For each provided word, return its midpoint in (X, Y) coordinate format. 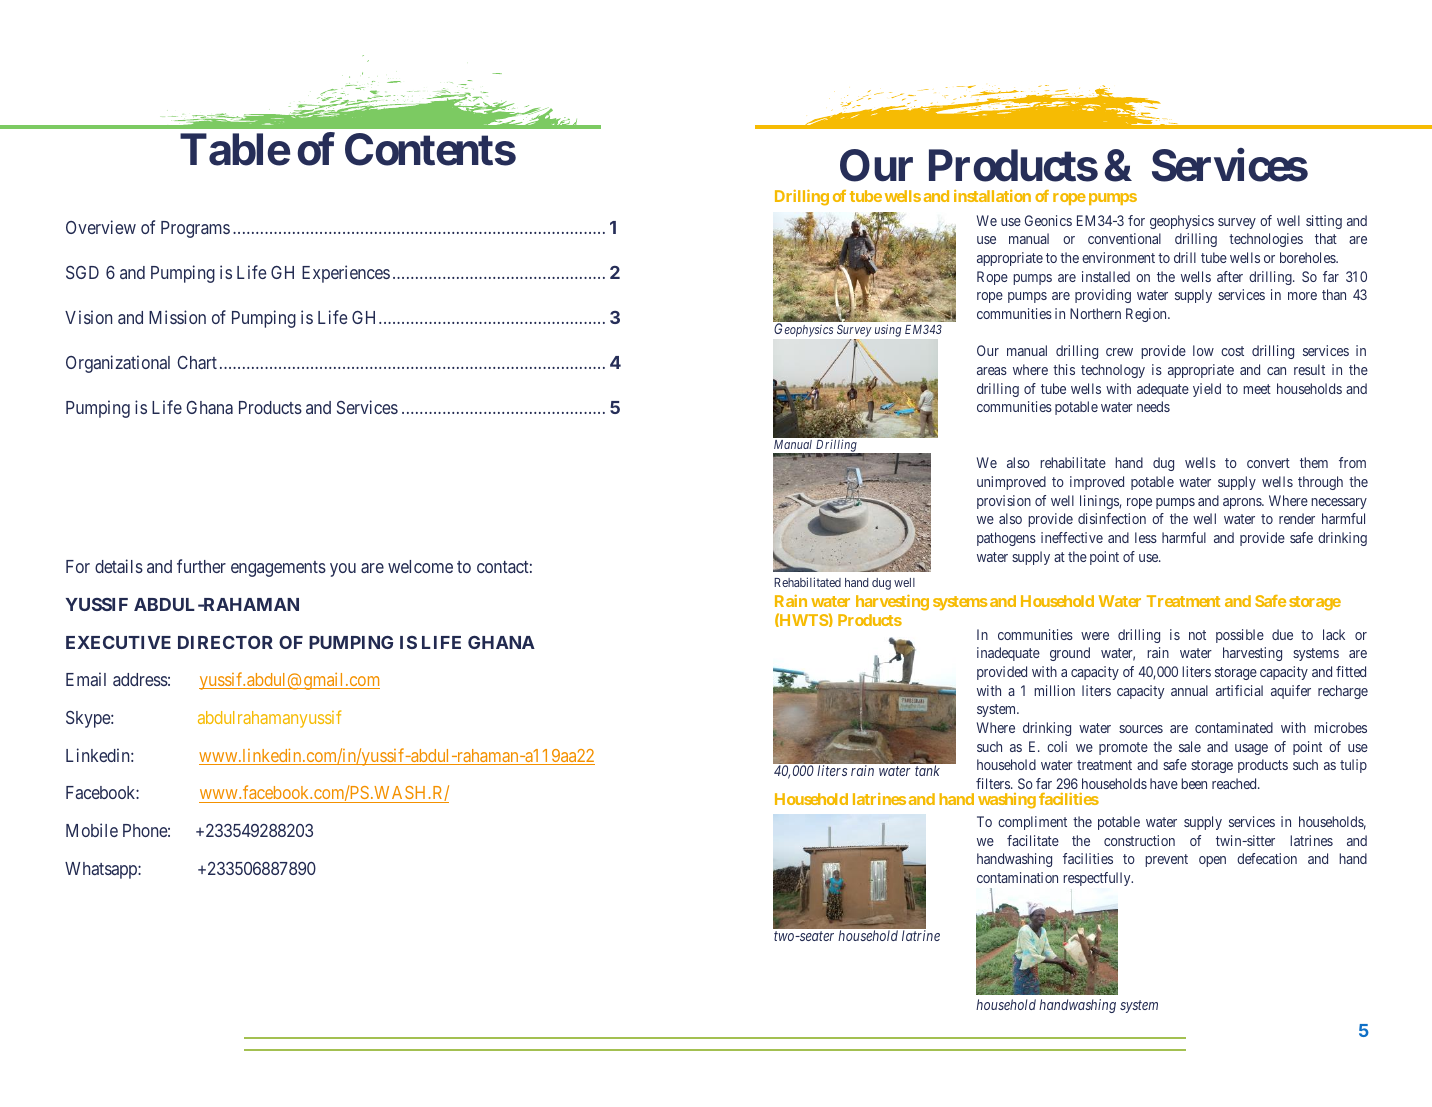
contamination (1017, 877)
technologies (1266, 240)
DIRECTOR (225, 642)
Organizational (118, 364)
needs (1153, 406)
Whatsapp (102, 870)
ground (1070, 654)
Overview (101, 227)
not (1197, 635)
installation (992, 196)
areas (992, 371)
